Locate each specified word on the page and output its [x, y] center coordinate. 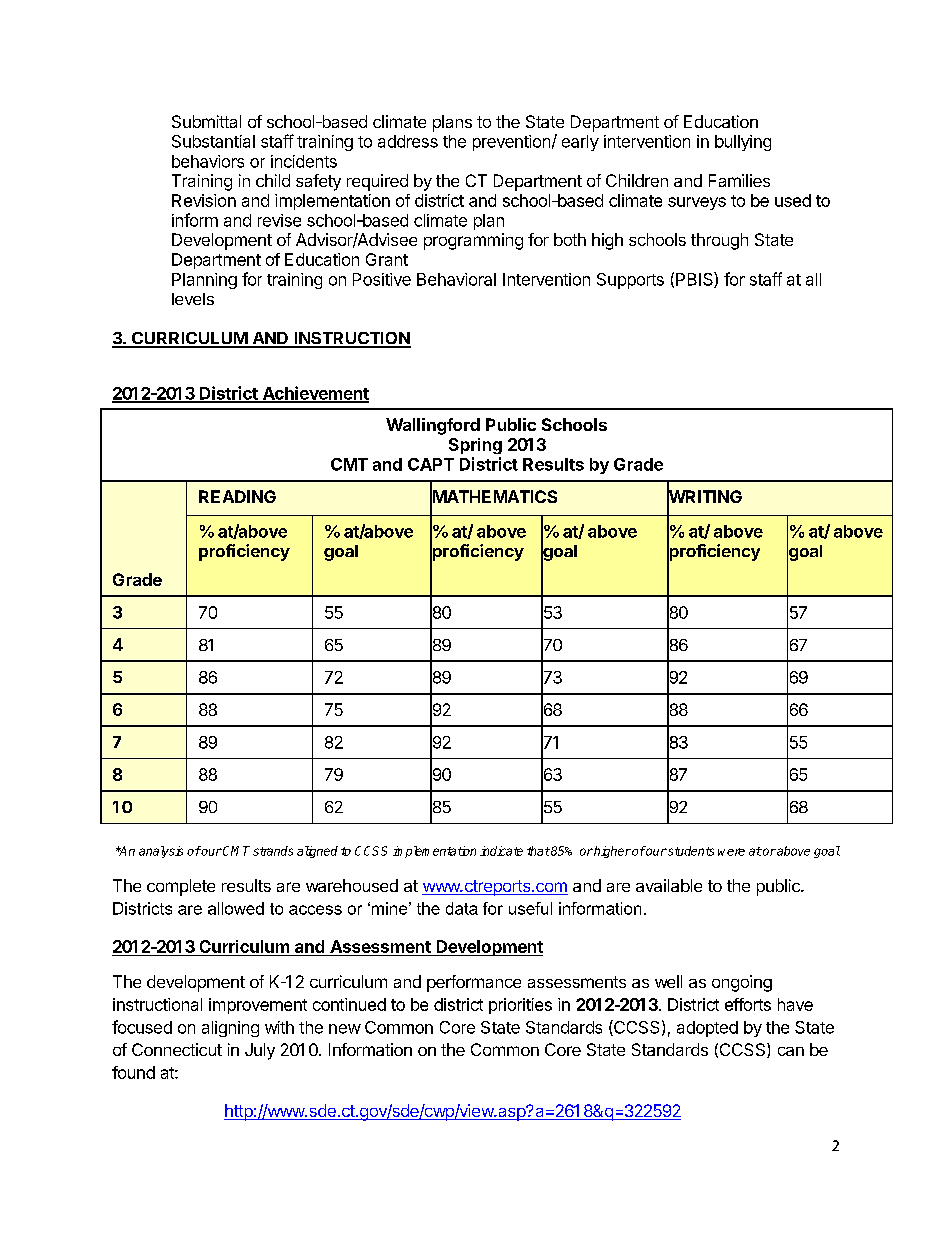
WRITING [704, 497]
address [408, 141]
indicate [501, 851]
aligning [230, 1029]
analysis [161, 852]
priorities [520, 1006]
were [731, 852]
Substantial [213, 141]
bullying [743, 143]
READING [237, 496]
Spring [475, 446]
